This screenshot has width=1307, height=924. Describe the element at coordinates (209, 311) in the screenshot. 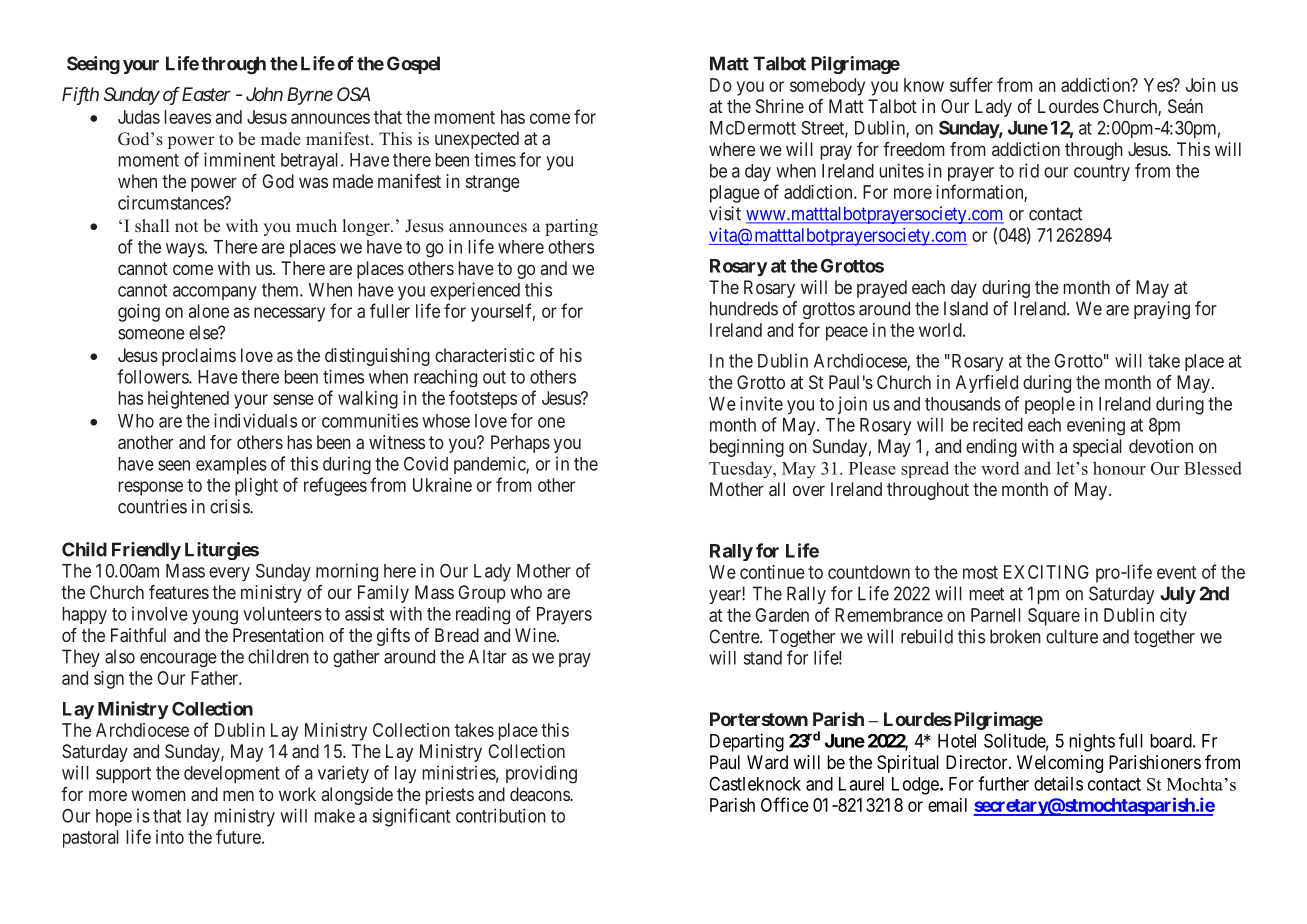

I see `alone` at that location.
